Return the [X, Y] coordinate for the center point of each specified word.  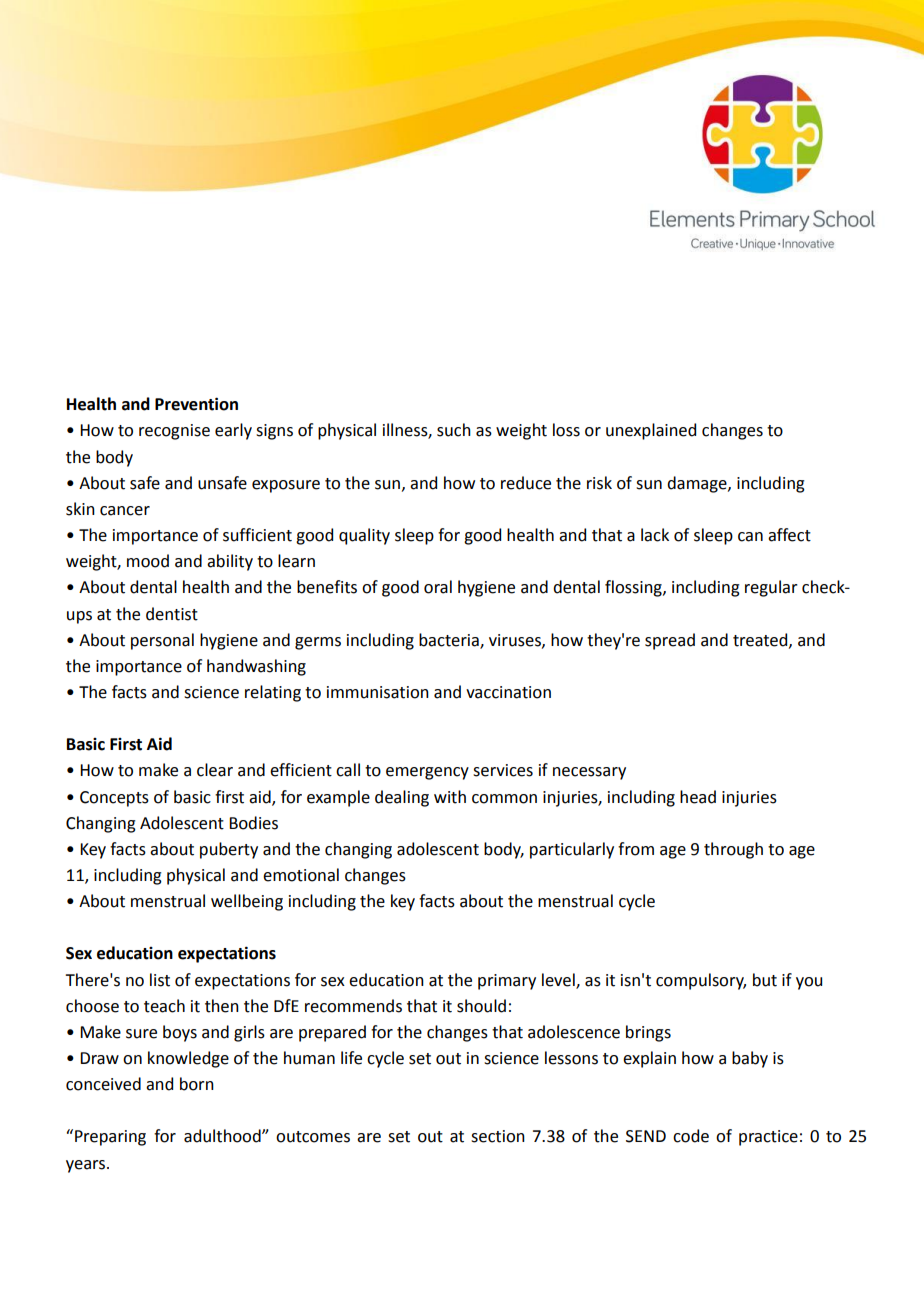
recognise [174, 432]
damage [698, 484]
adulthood [223, 1136]
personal [162, 641]
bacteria [450, 640]
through [733, 850]
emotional [301, 875]
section [498, 1136]
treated [761, 640]
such [454, 430]
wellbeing [247, 902]
